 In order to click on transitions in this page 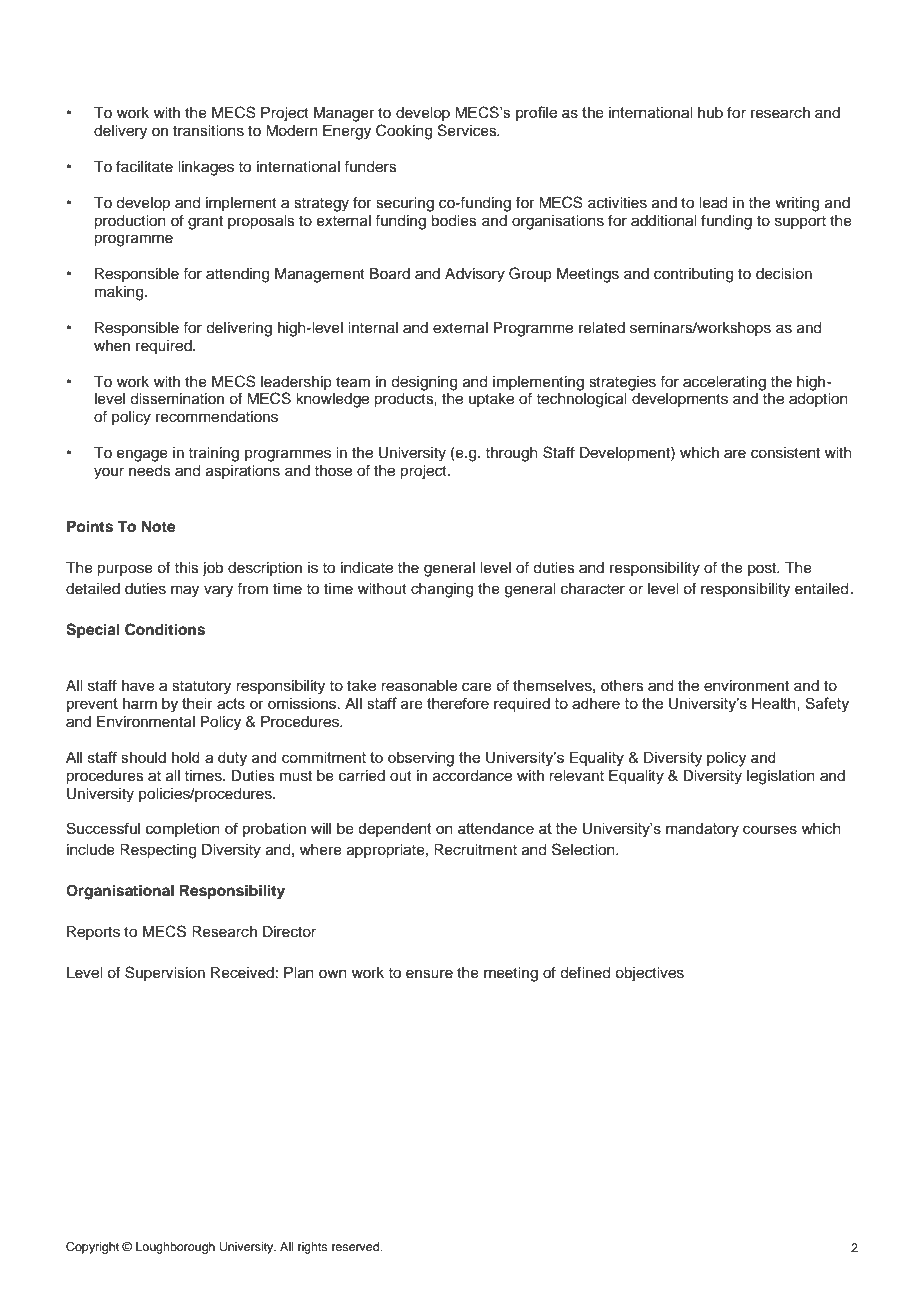, I will do `click(208, 131)`.
